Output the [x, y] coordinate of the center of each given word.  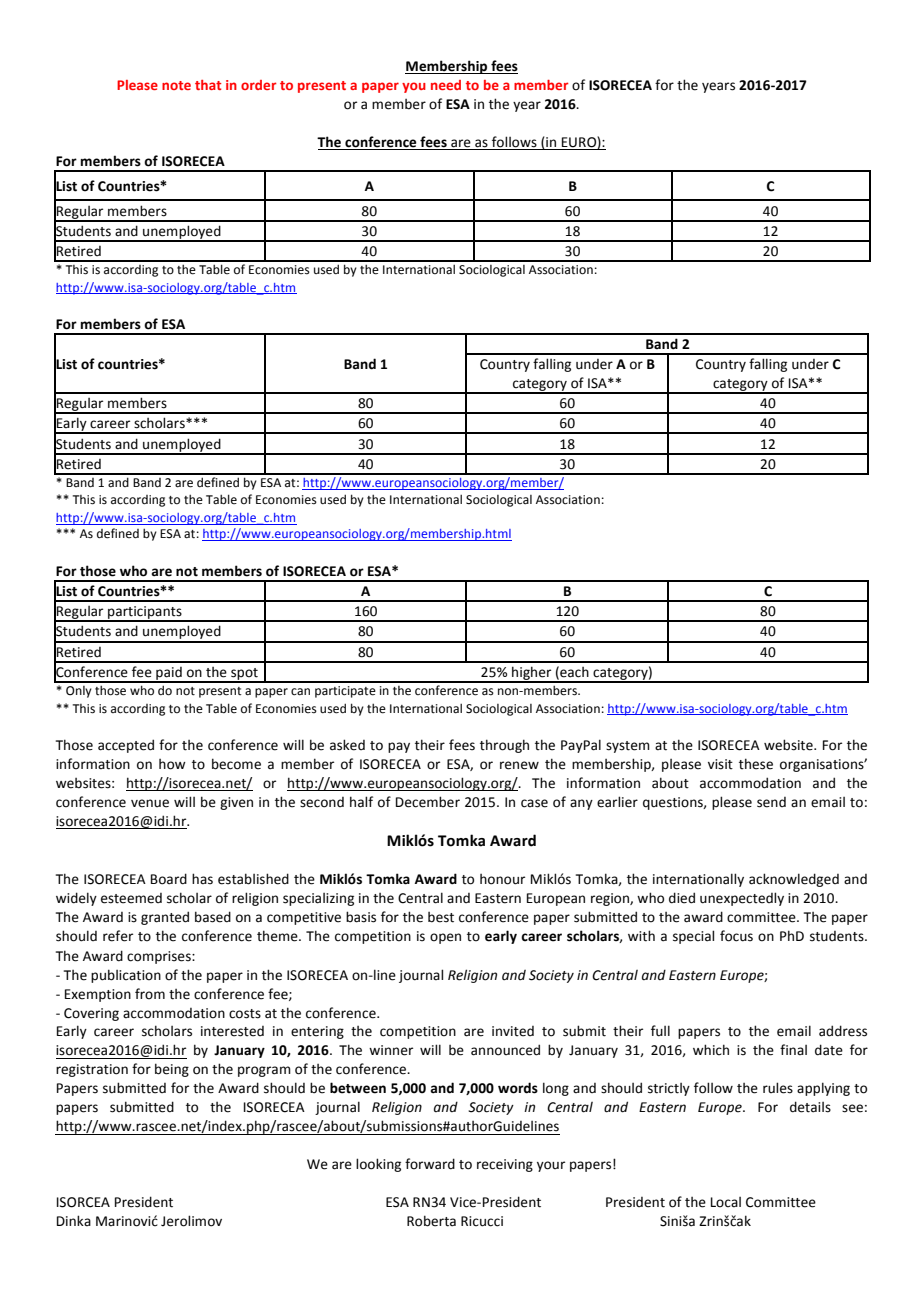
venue [150, 803]
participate [345, 692]
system [628, 747]
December [428, 802]
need [446, 85]
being [172, 1070]
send [771, 802]
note [176, 85]
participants [145, 614]
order [259, 85]
